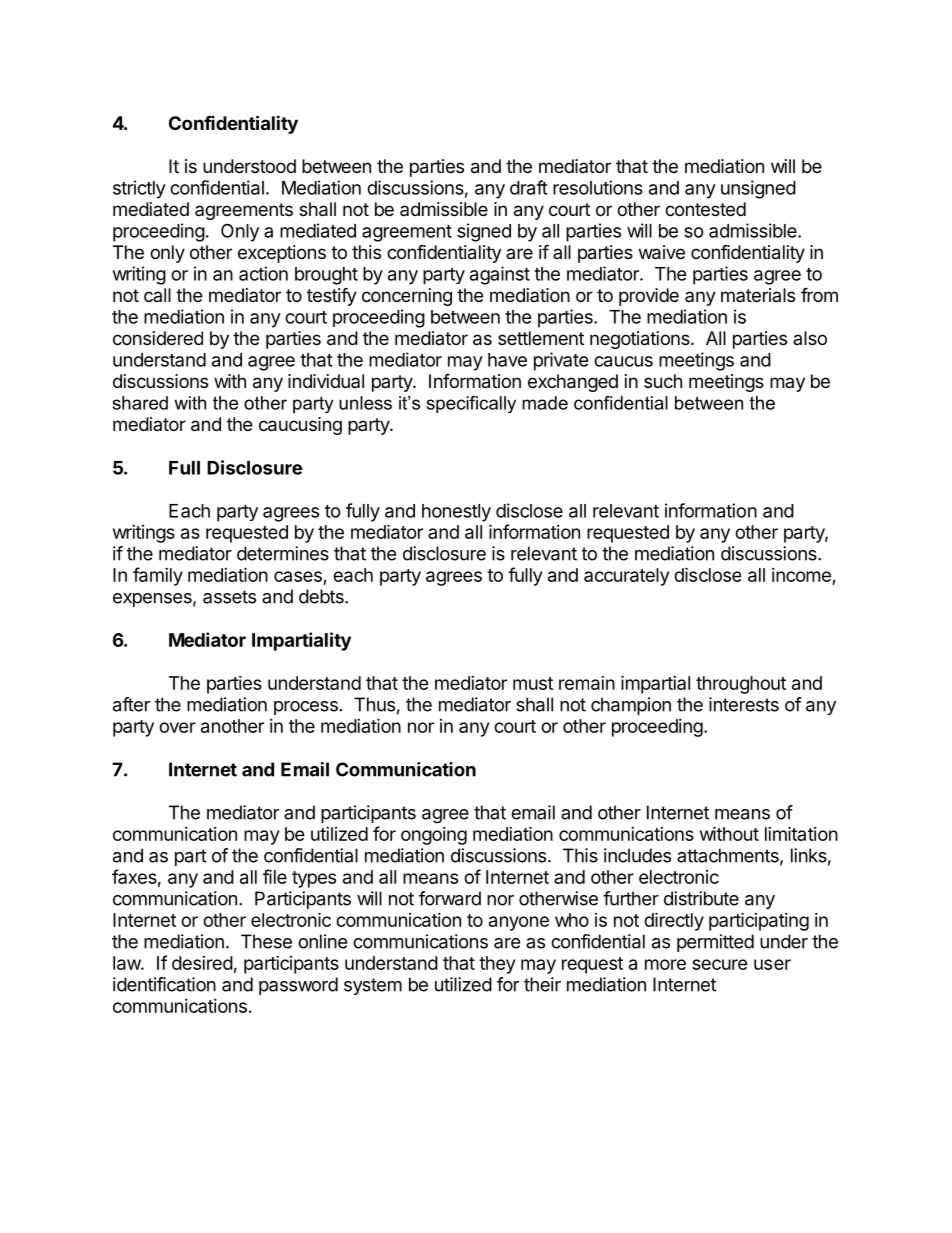 This screenshot has width=952, height=1233. I want to click on limitation, so click(801, 833).
